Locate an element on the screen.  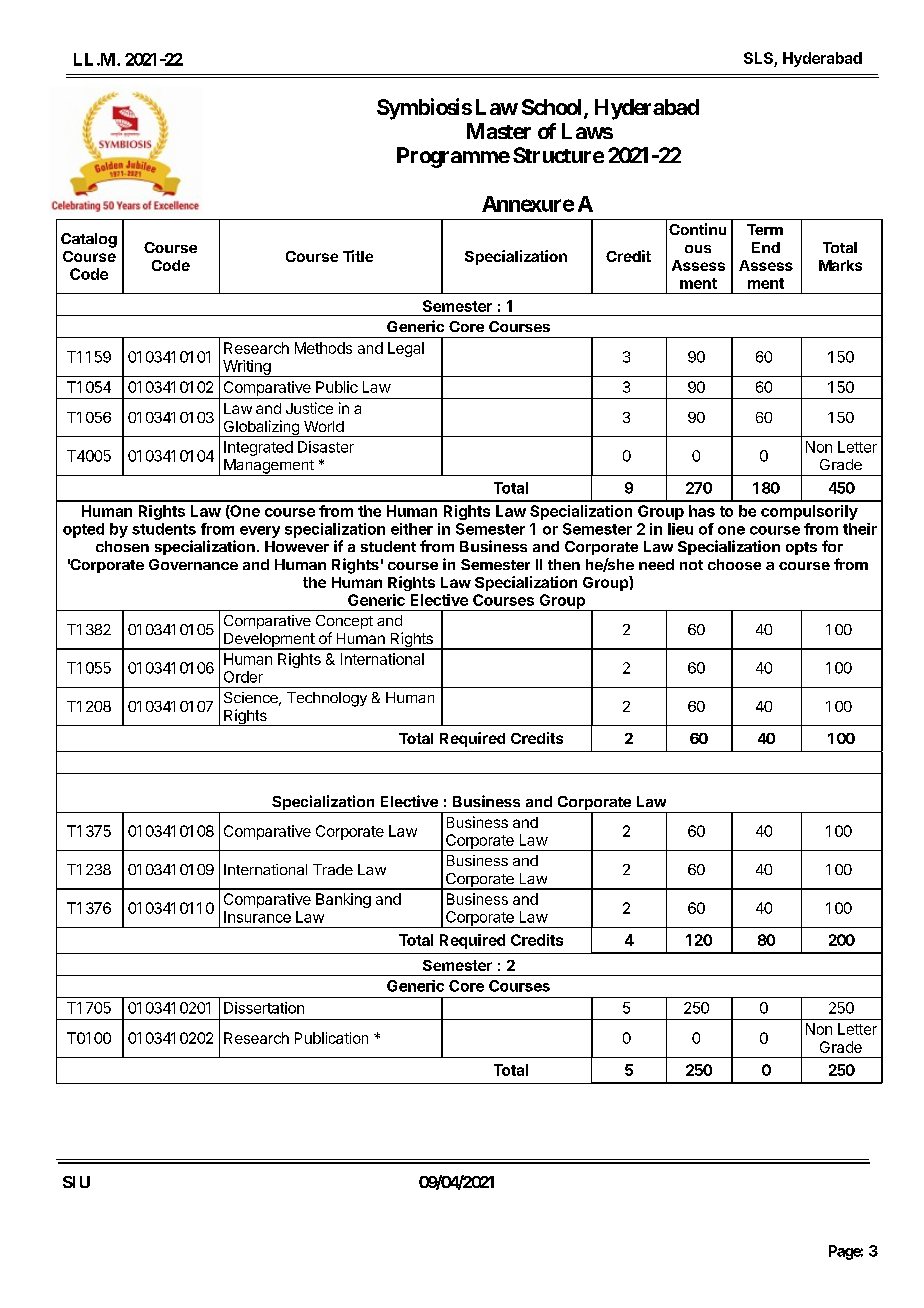
either is located at coordinates (412, 529).
